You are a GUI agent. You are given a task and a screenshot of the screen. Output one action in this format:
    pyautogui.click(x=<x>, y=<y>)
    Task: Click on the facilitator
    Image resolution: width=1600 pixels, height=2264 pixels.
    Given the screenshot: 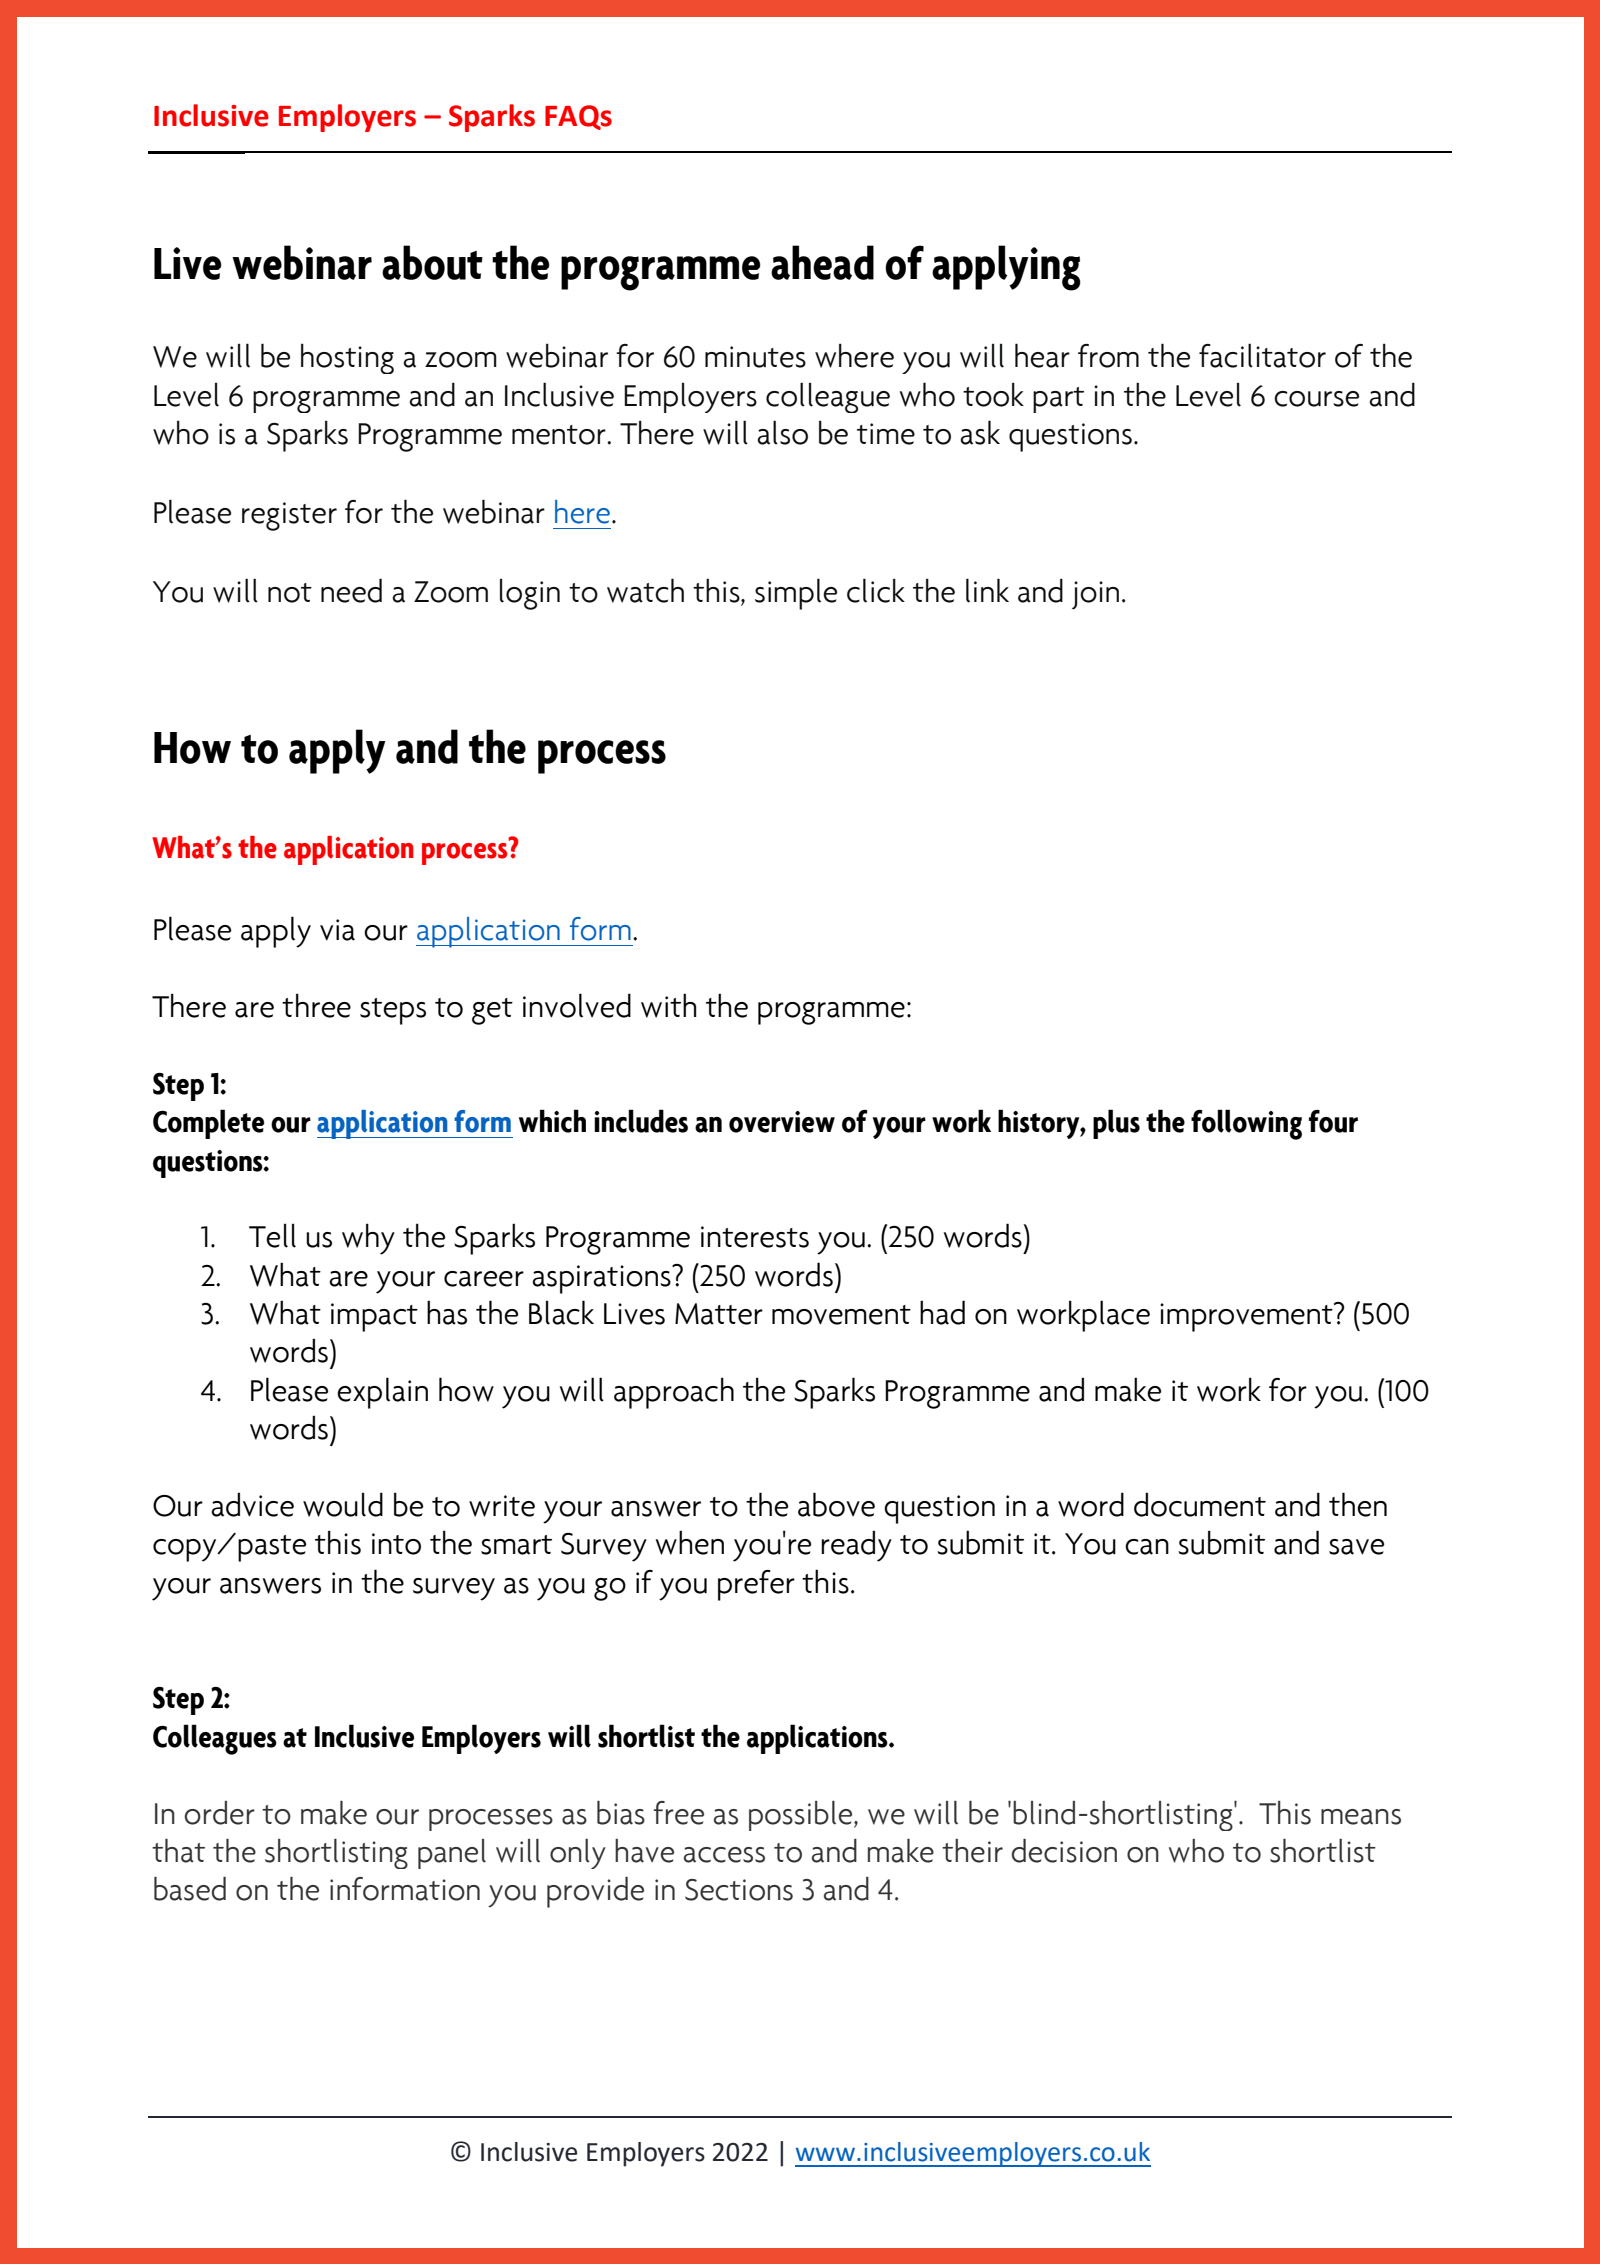 What is the action you would take?
    pyautogui.click(x=1262, y=355)
